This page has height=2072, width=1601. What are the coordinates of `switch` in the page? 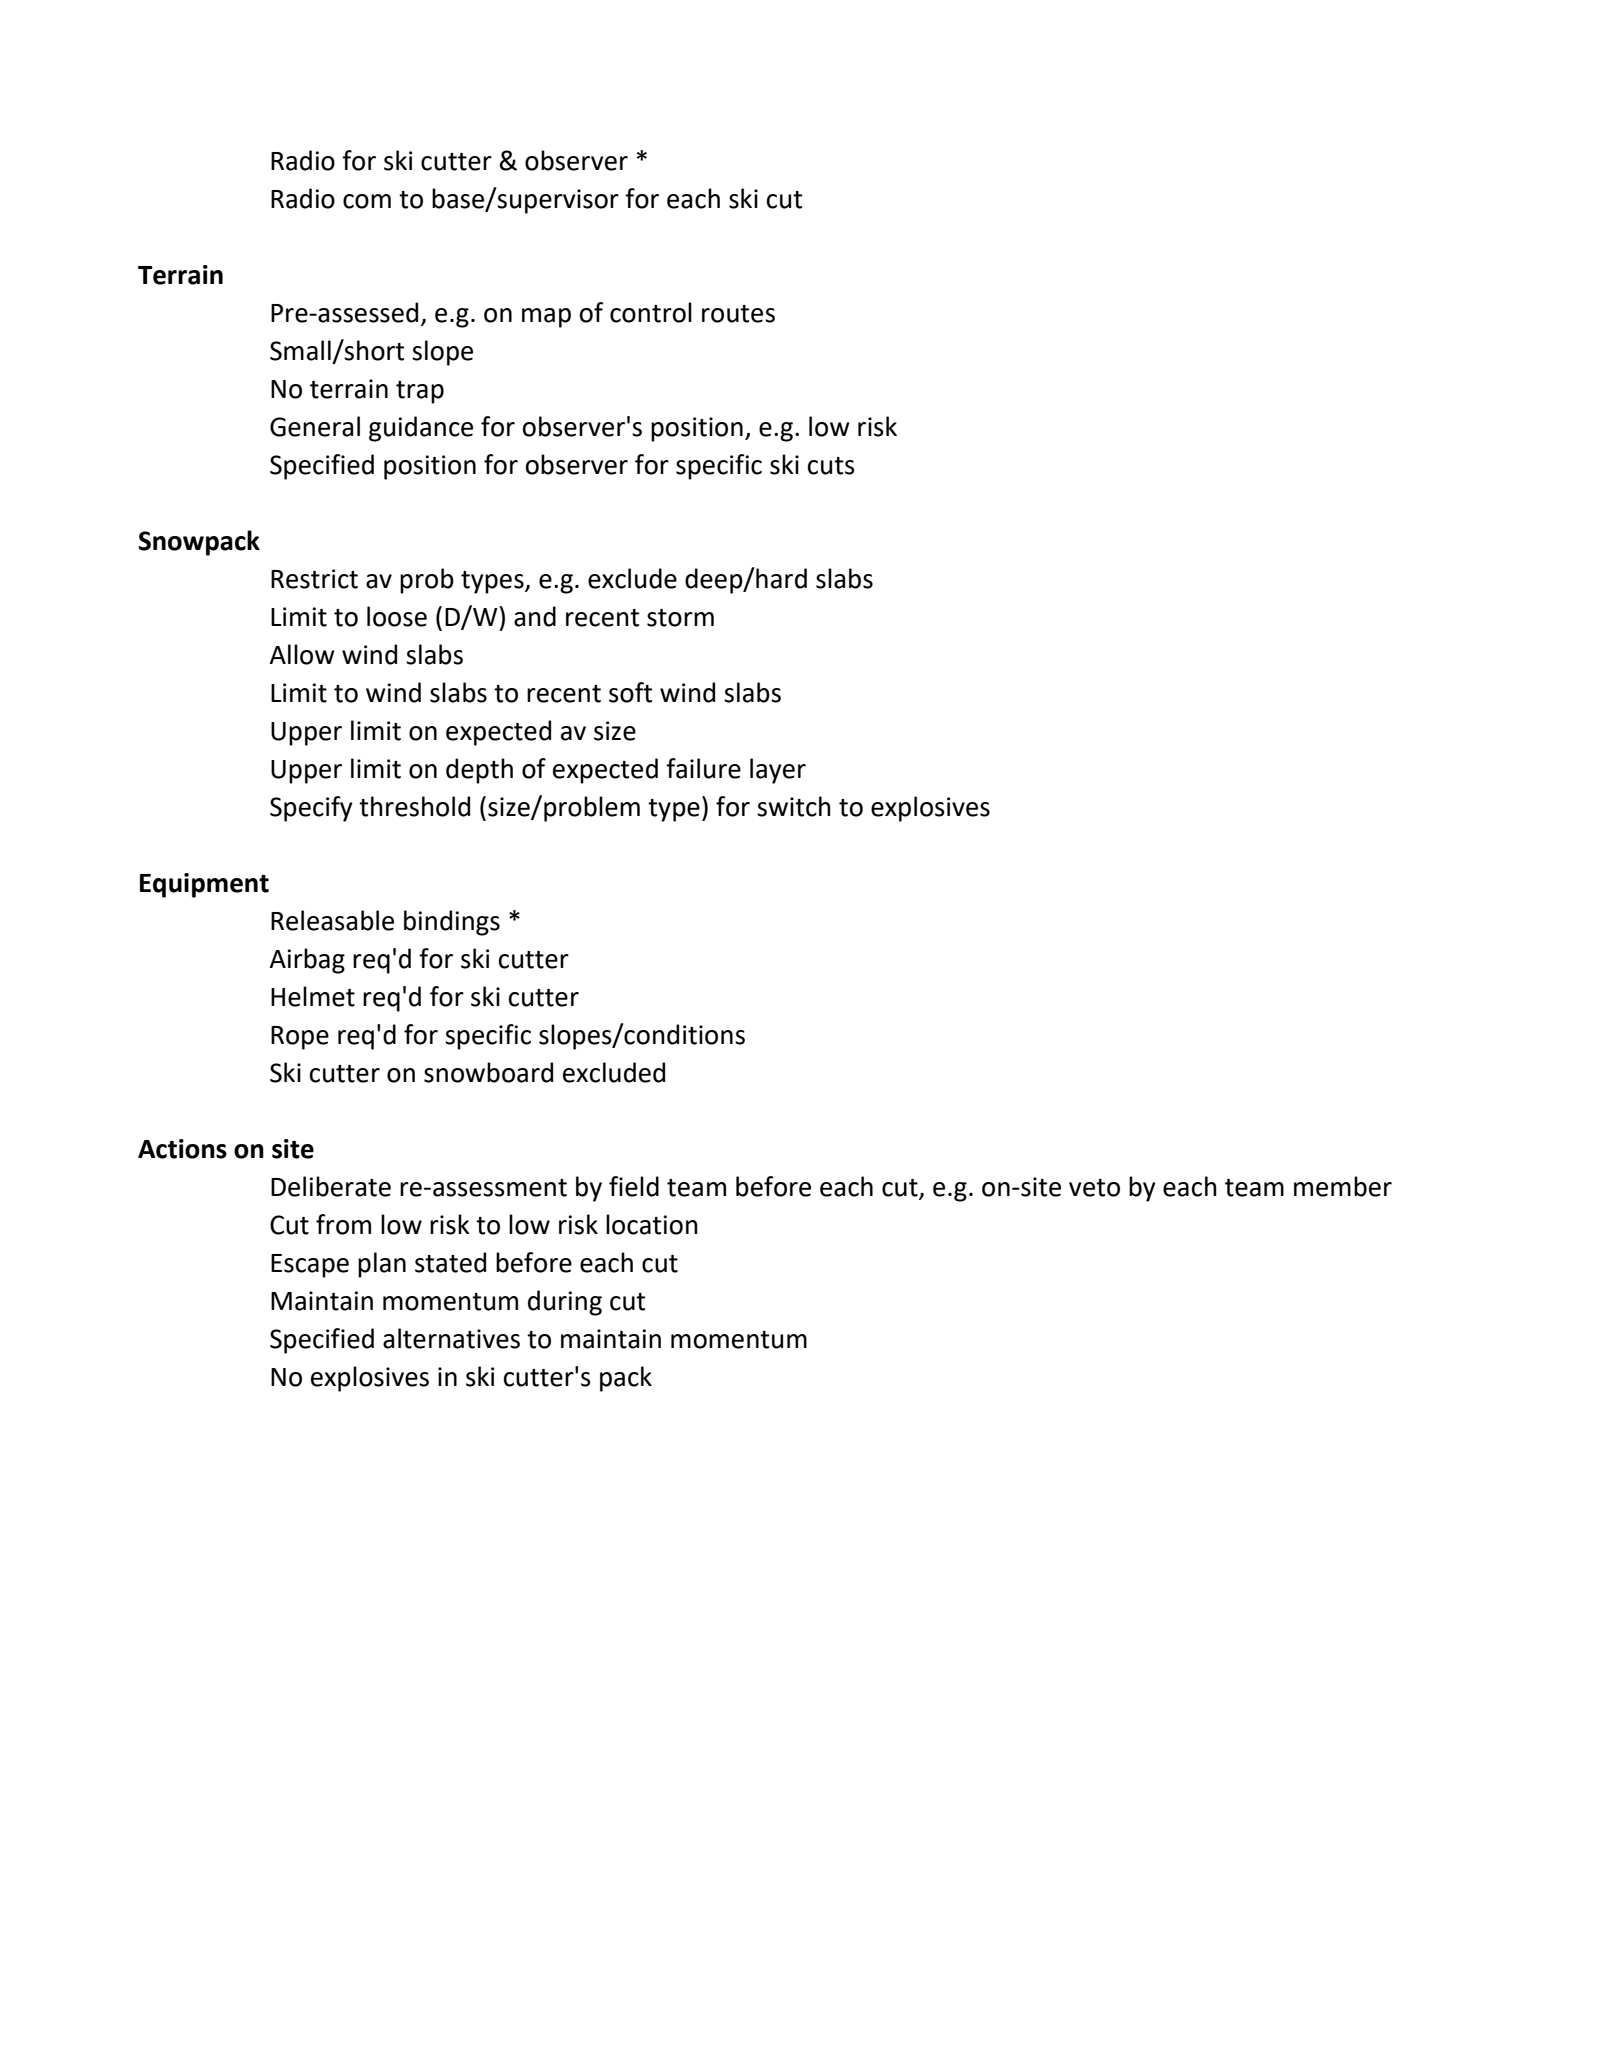 It's located at (794, 806).
